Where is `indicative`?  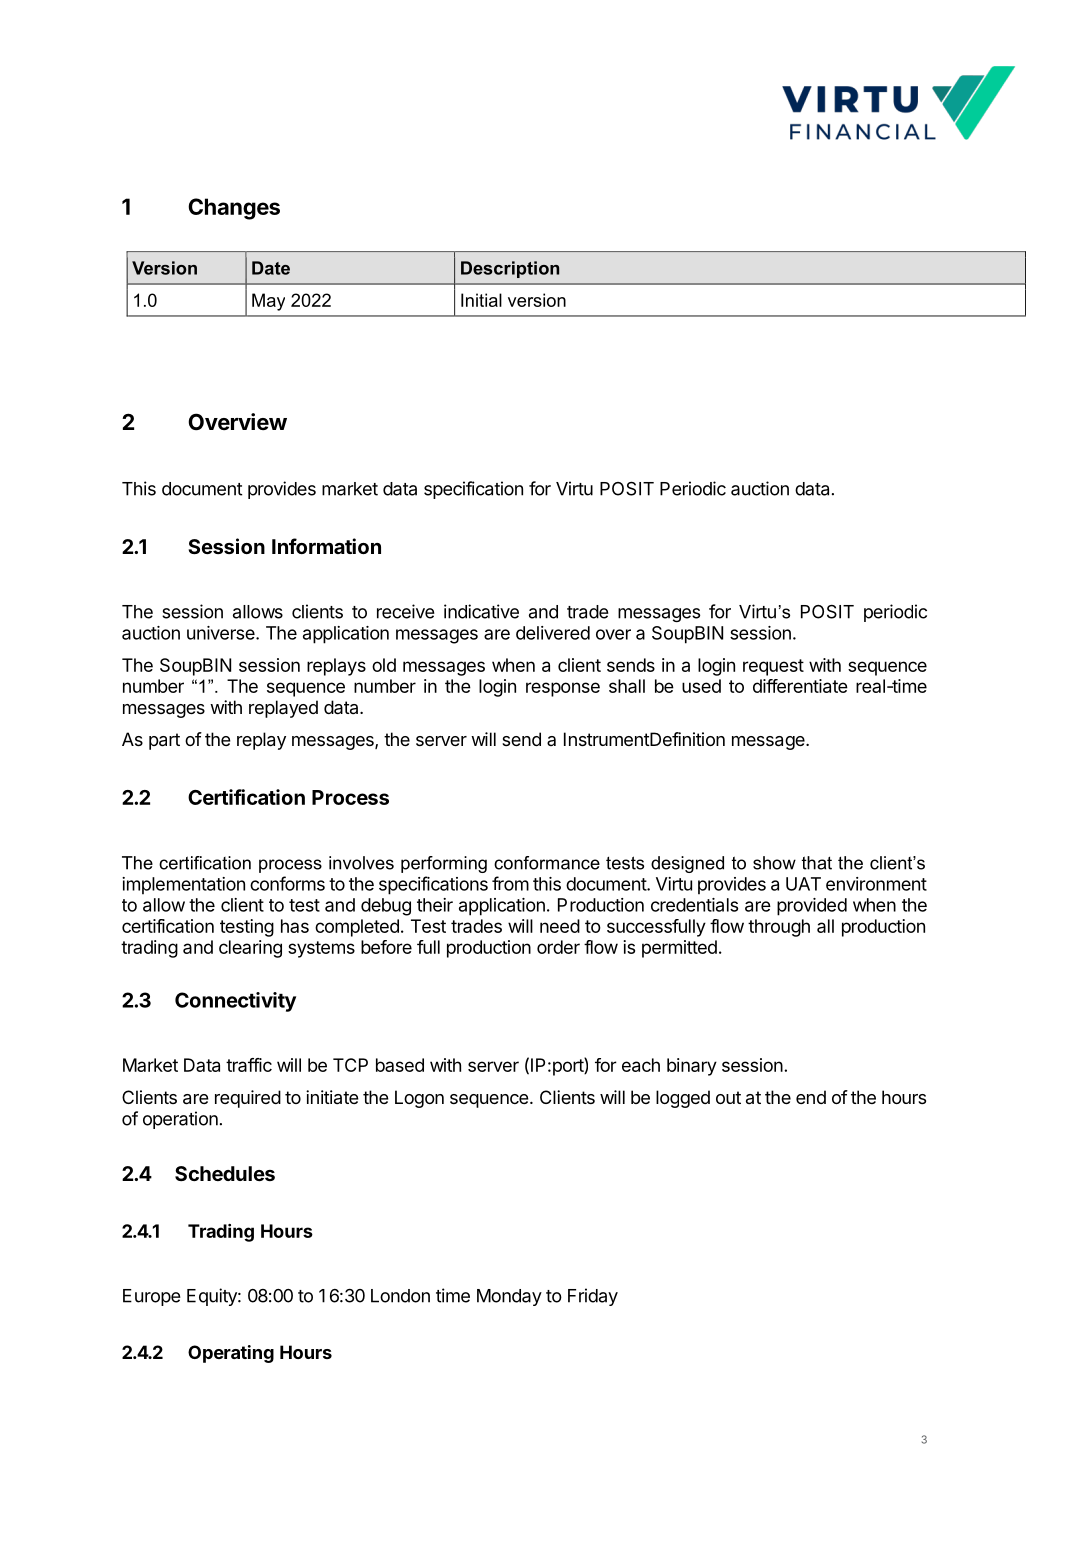 indicative is located at coordinates (481, 611).
